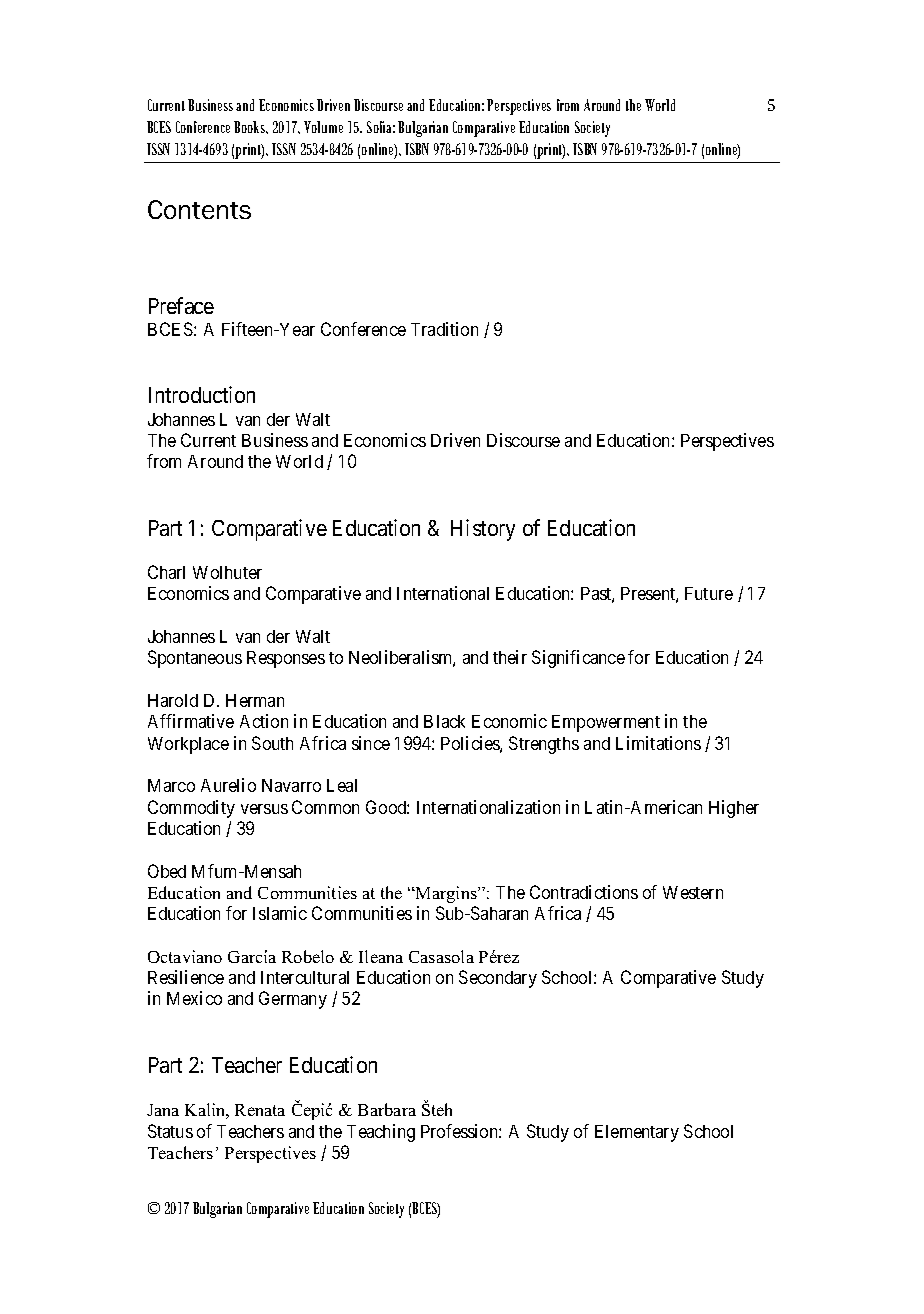 The height and width of the document is (1314, 924). What do you see at coordinates (444, 721) in the document?
I see `Black` at bounding box center [444, 721].
